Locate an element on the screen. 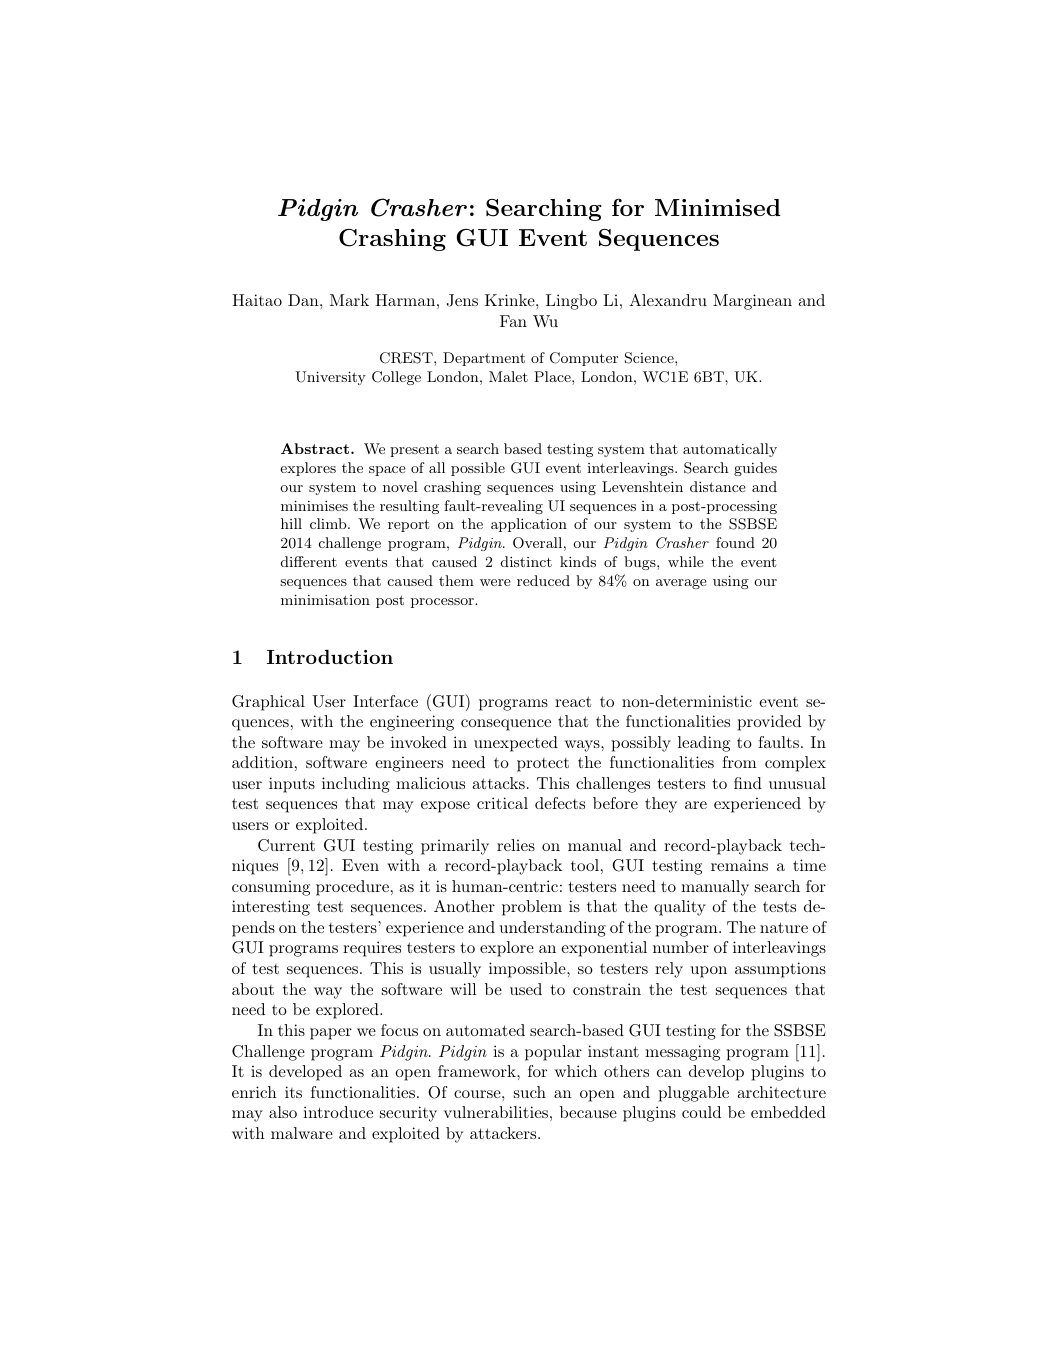 Image resolution: width=1052 pixels, height=1361 pixels. climb is located at coordinates (329, 523).
